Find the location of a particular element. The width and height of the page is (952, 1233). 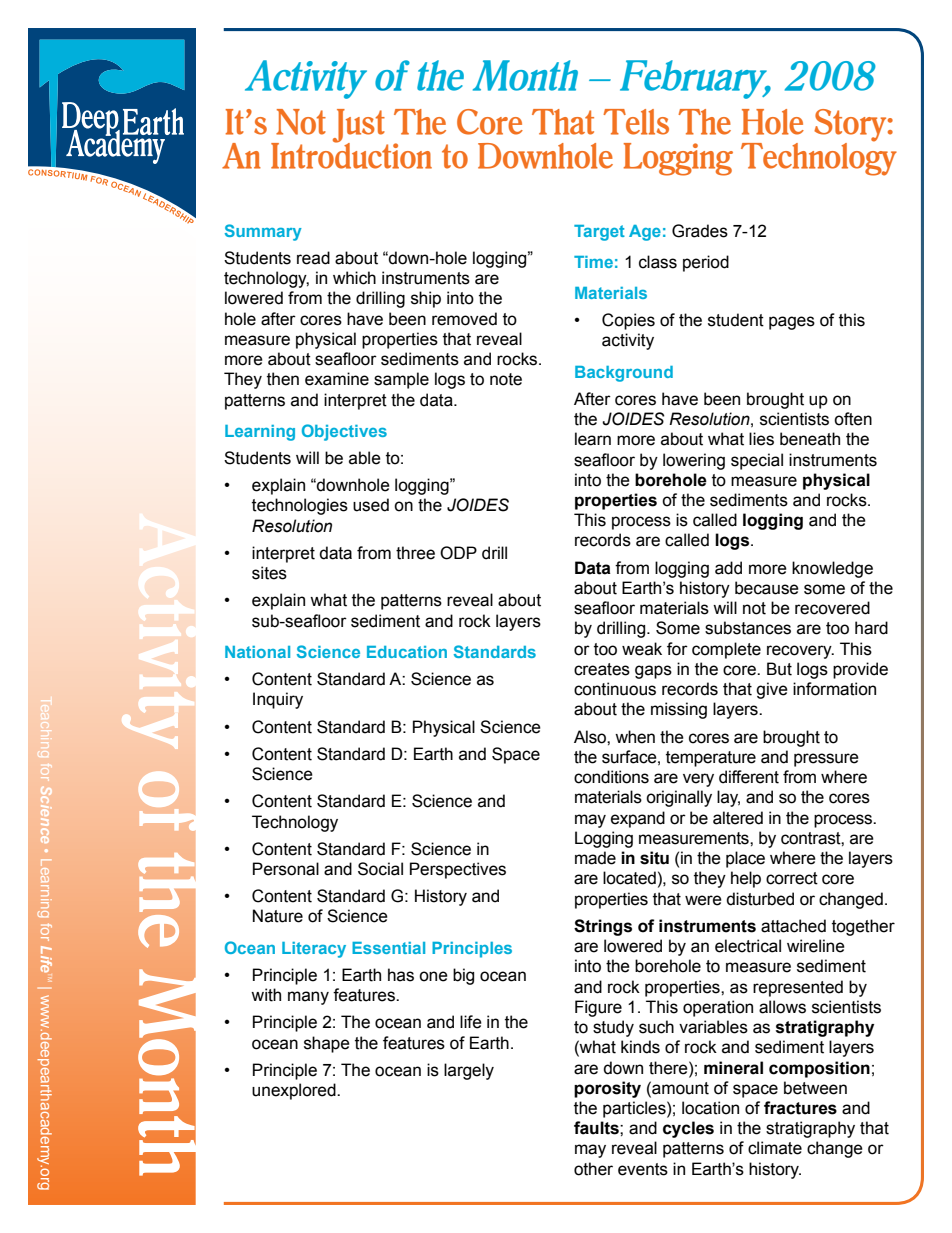

examine is located at coordinates (337, 379).
